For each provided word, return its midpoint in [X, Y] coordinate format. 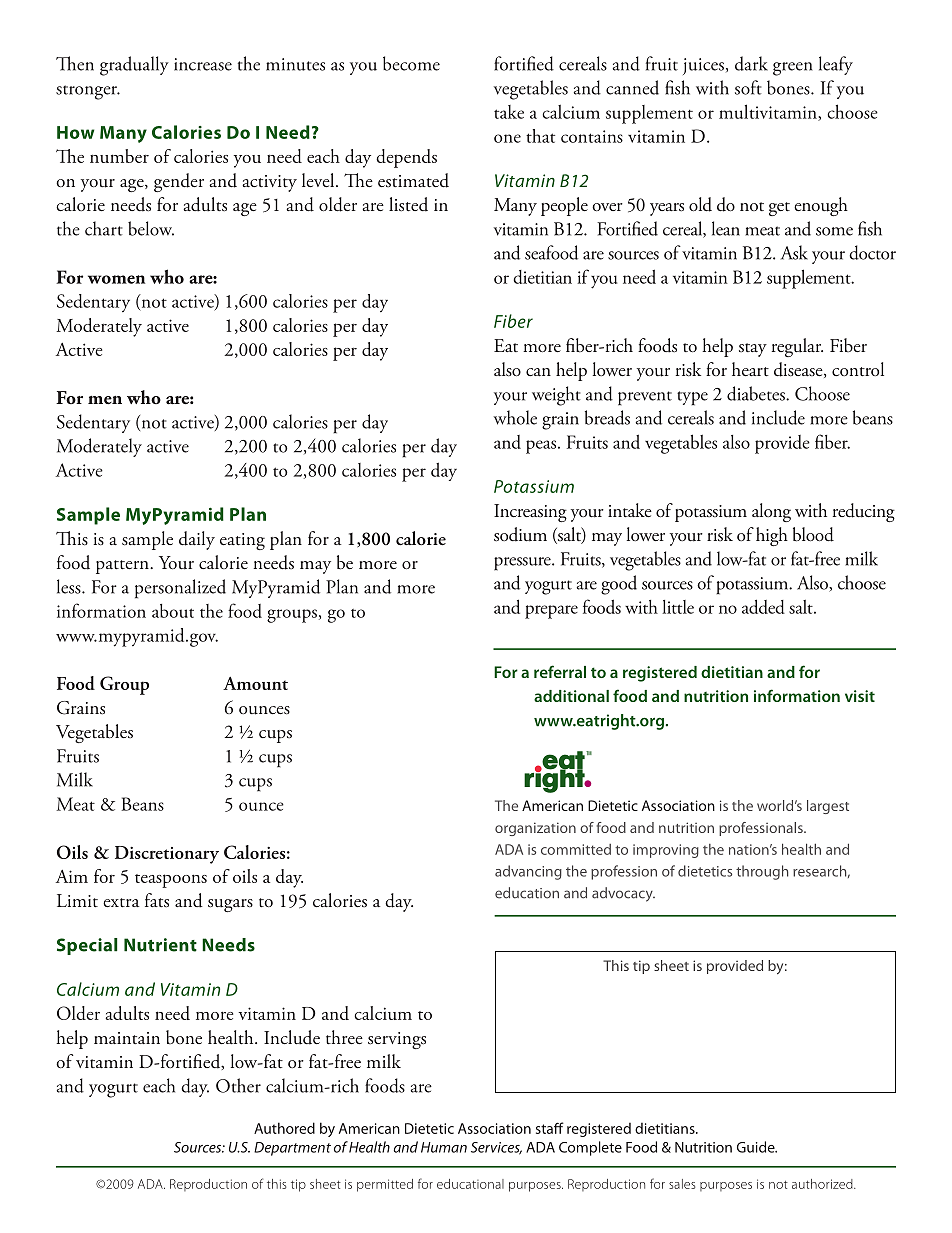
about [173, 611]
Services [496, 1148]
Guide [757, 1147]
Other [238, 1085]
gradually [134, 66]
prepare [551, 612]
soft [748, 87]
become [411, 63]
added [763, 606]
